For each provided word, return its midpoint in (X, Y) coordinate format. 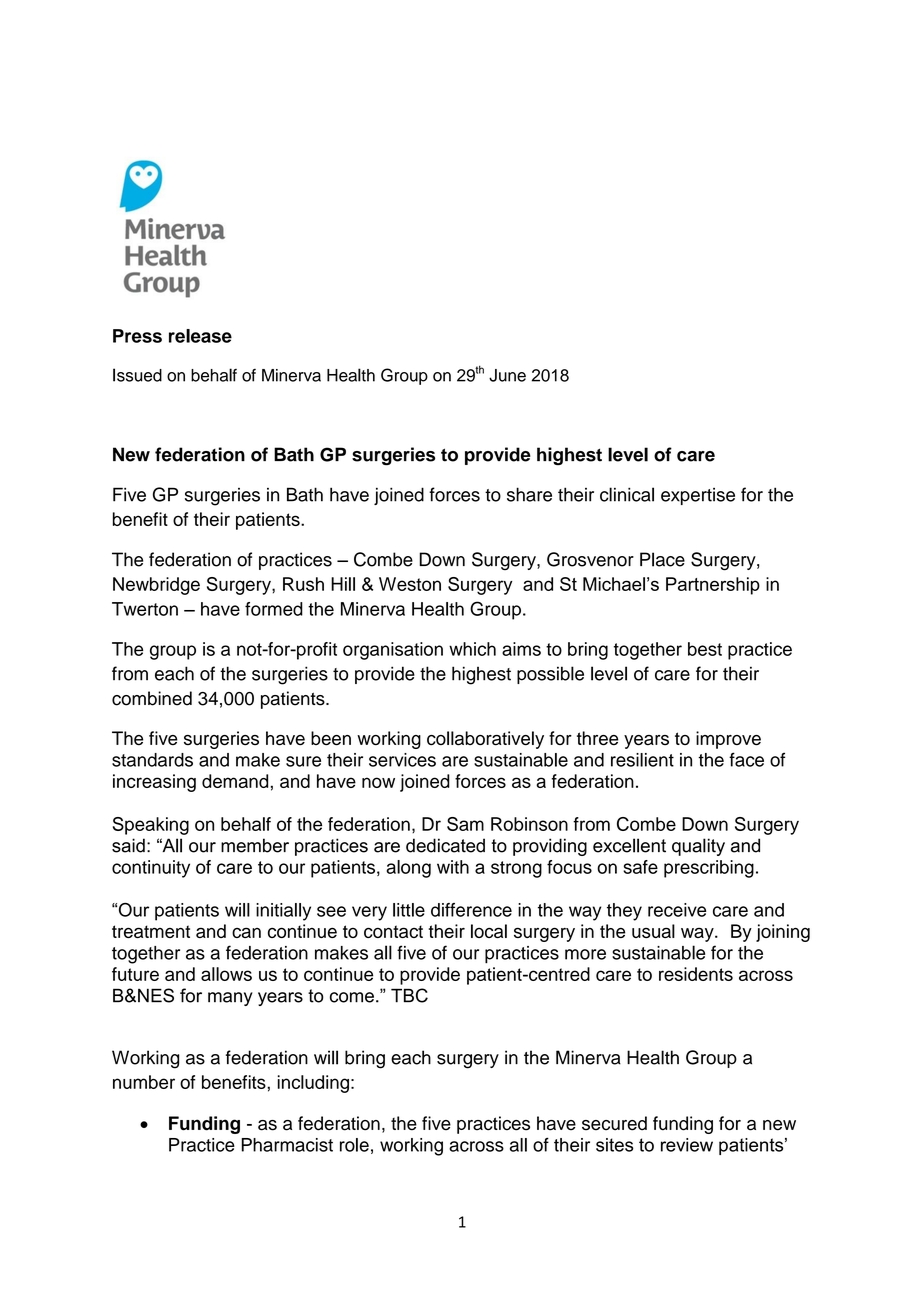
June (507, 375)
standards (152, 760)
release (200, 336)
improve (728, 740)
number (144, 1082)
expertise (698, 496)
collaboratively (485, 740)
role (354, 1145)
